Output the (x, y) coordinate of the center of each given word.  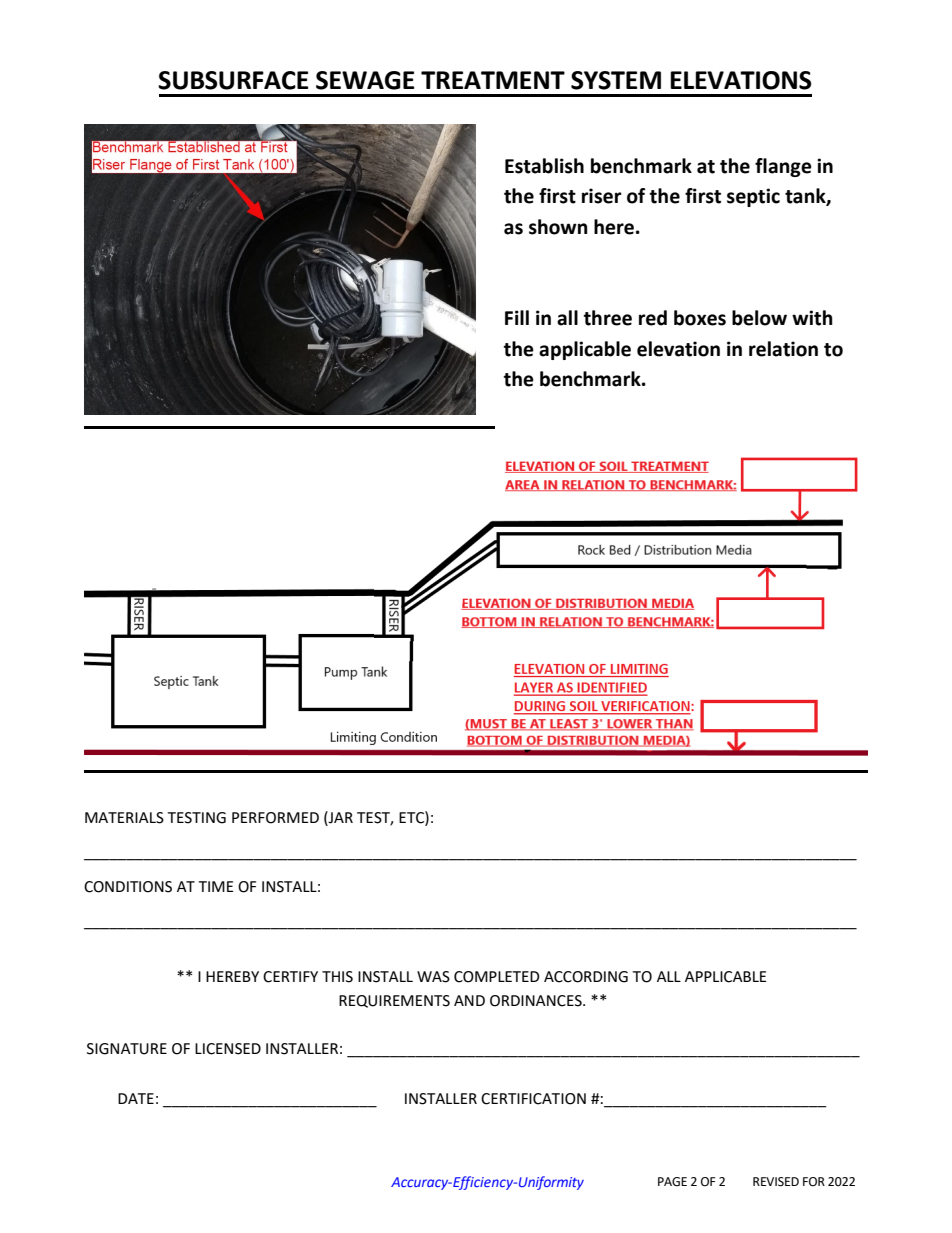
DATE (136, 1098)
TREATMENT (493, 80)
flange (783, 167)
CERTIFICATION (533, 1099)
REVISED (776, 1182)
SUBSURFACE (233, 80)
